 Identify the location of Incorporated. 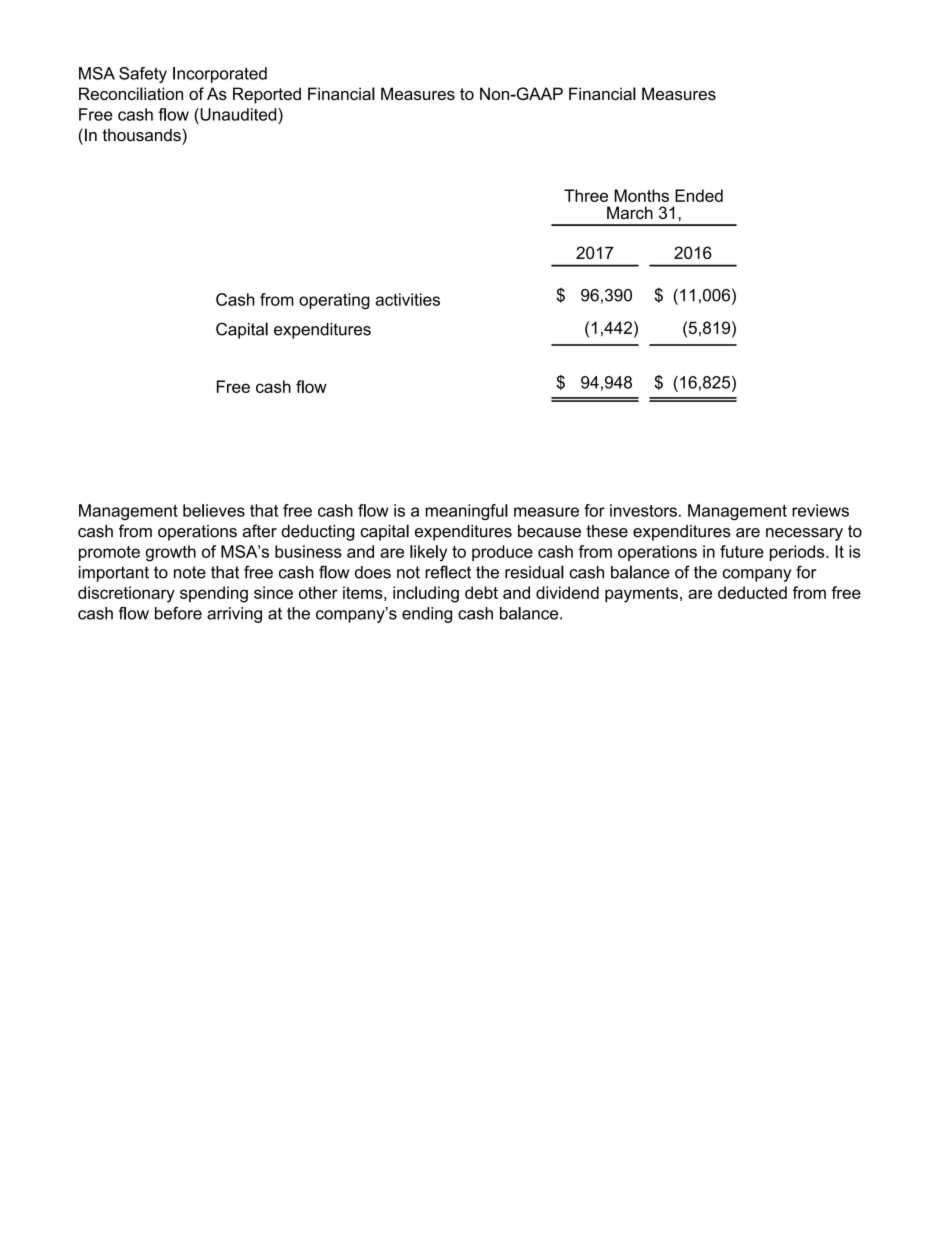
(220, 75).
